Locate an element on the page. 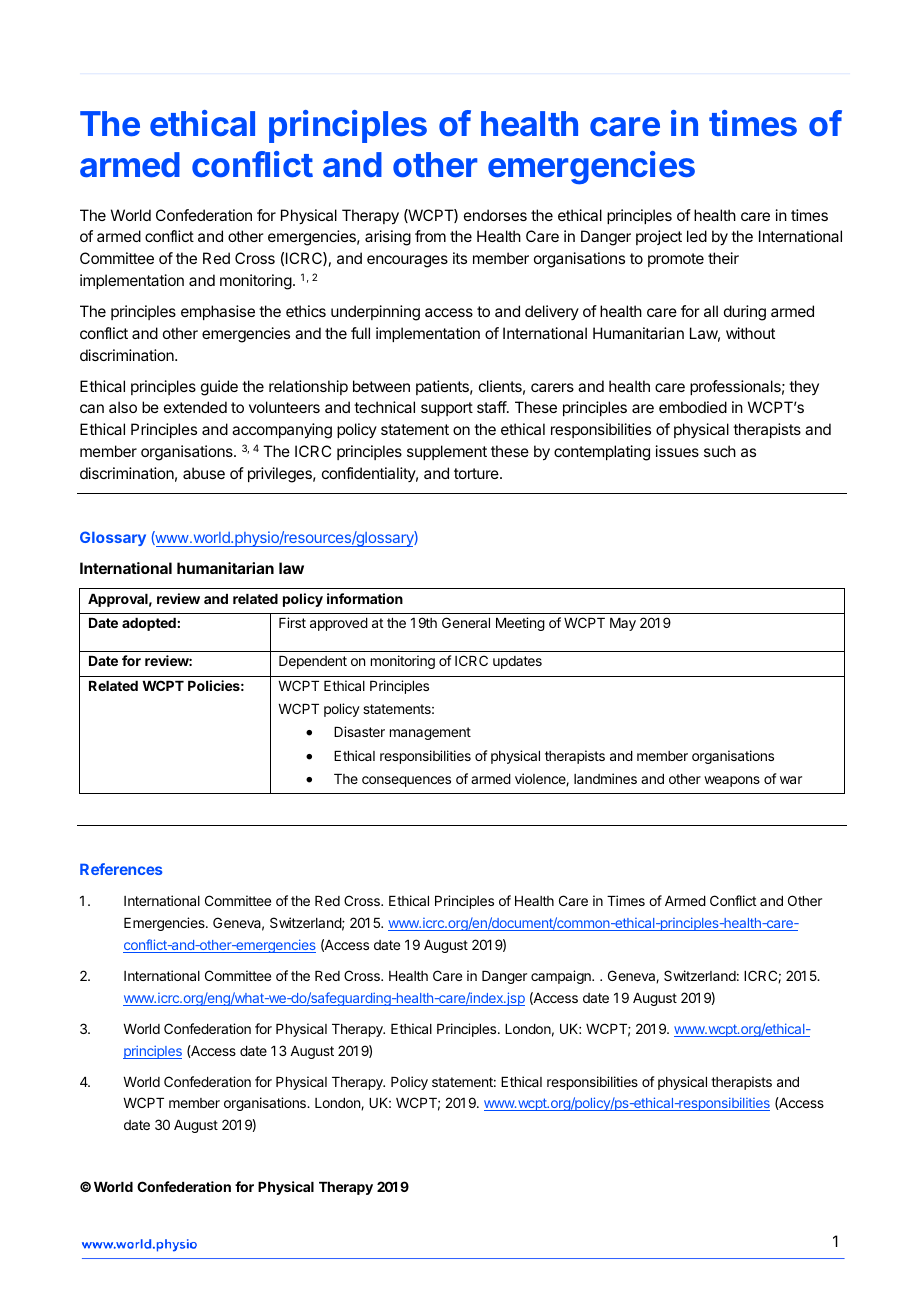 Image resolution: width=924 pixels, height=1307 pixels. from is located at coordinates (430, 236).
